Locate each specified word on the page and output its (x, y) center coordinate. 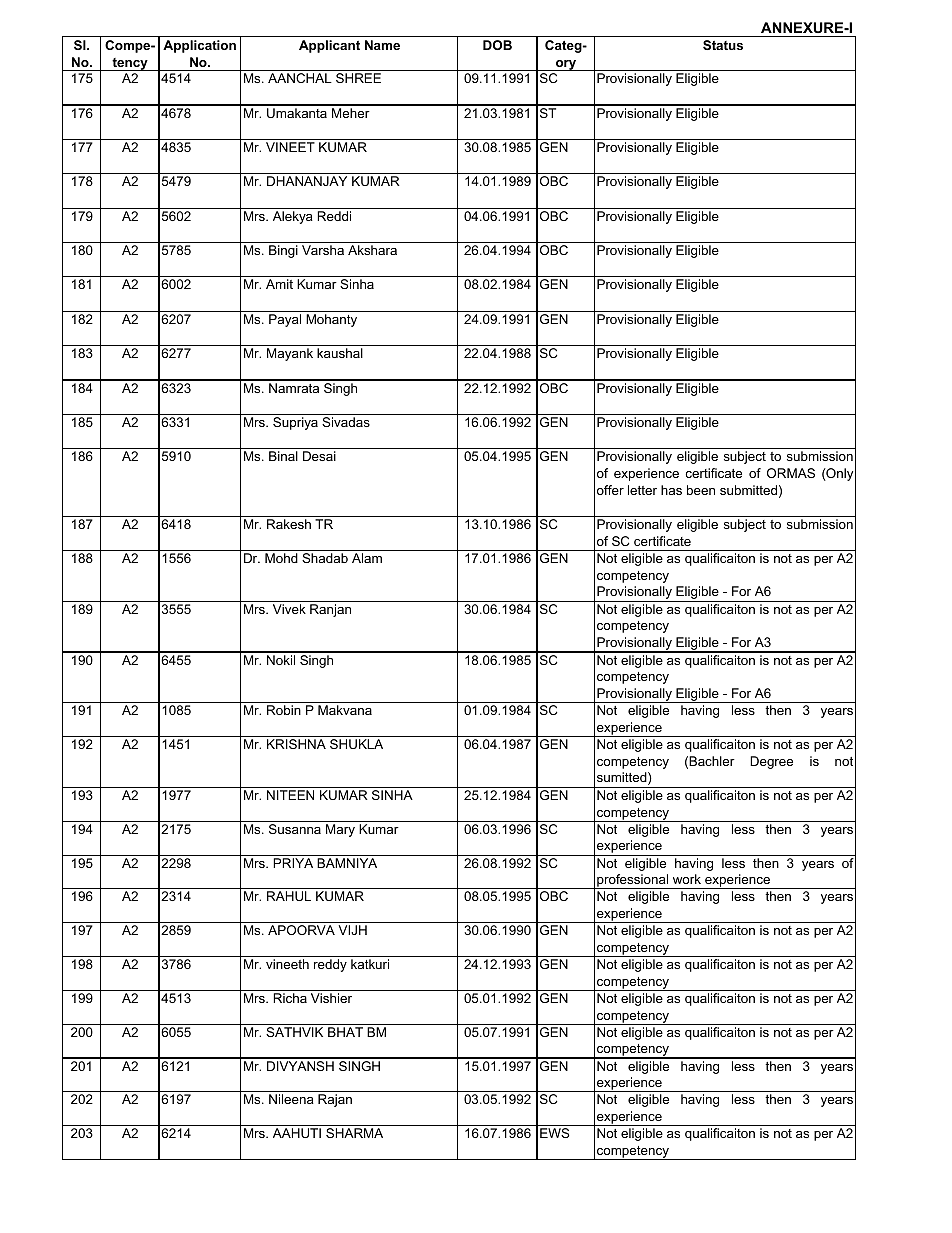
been (701, 490)
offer (610, 490)
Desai (319, 456)
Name (382, 45)
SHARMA (354, 1133)
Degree (771, 762)
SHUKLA (356, 744)
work (687, 879)
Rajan (335, 1100)
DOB (497, 45)
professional (633, 881)
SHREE (358, 78)
